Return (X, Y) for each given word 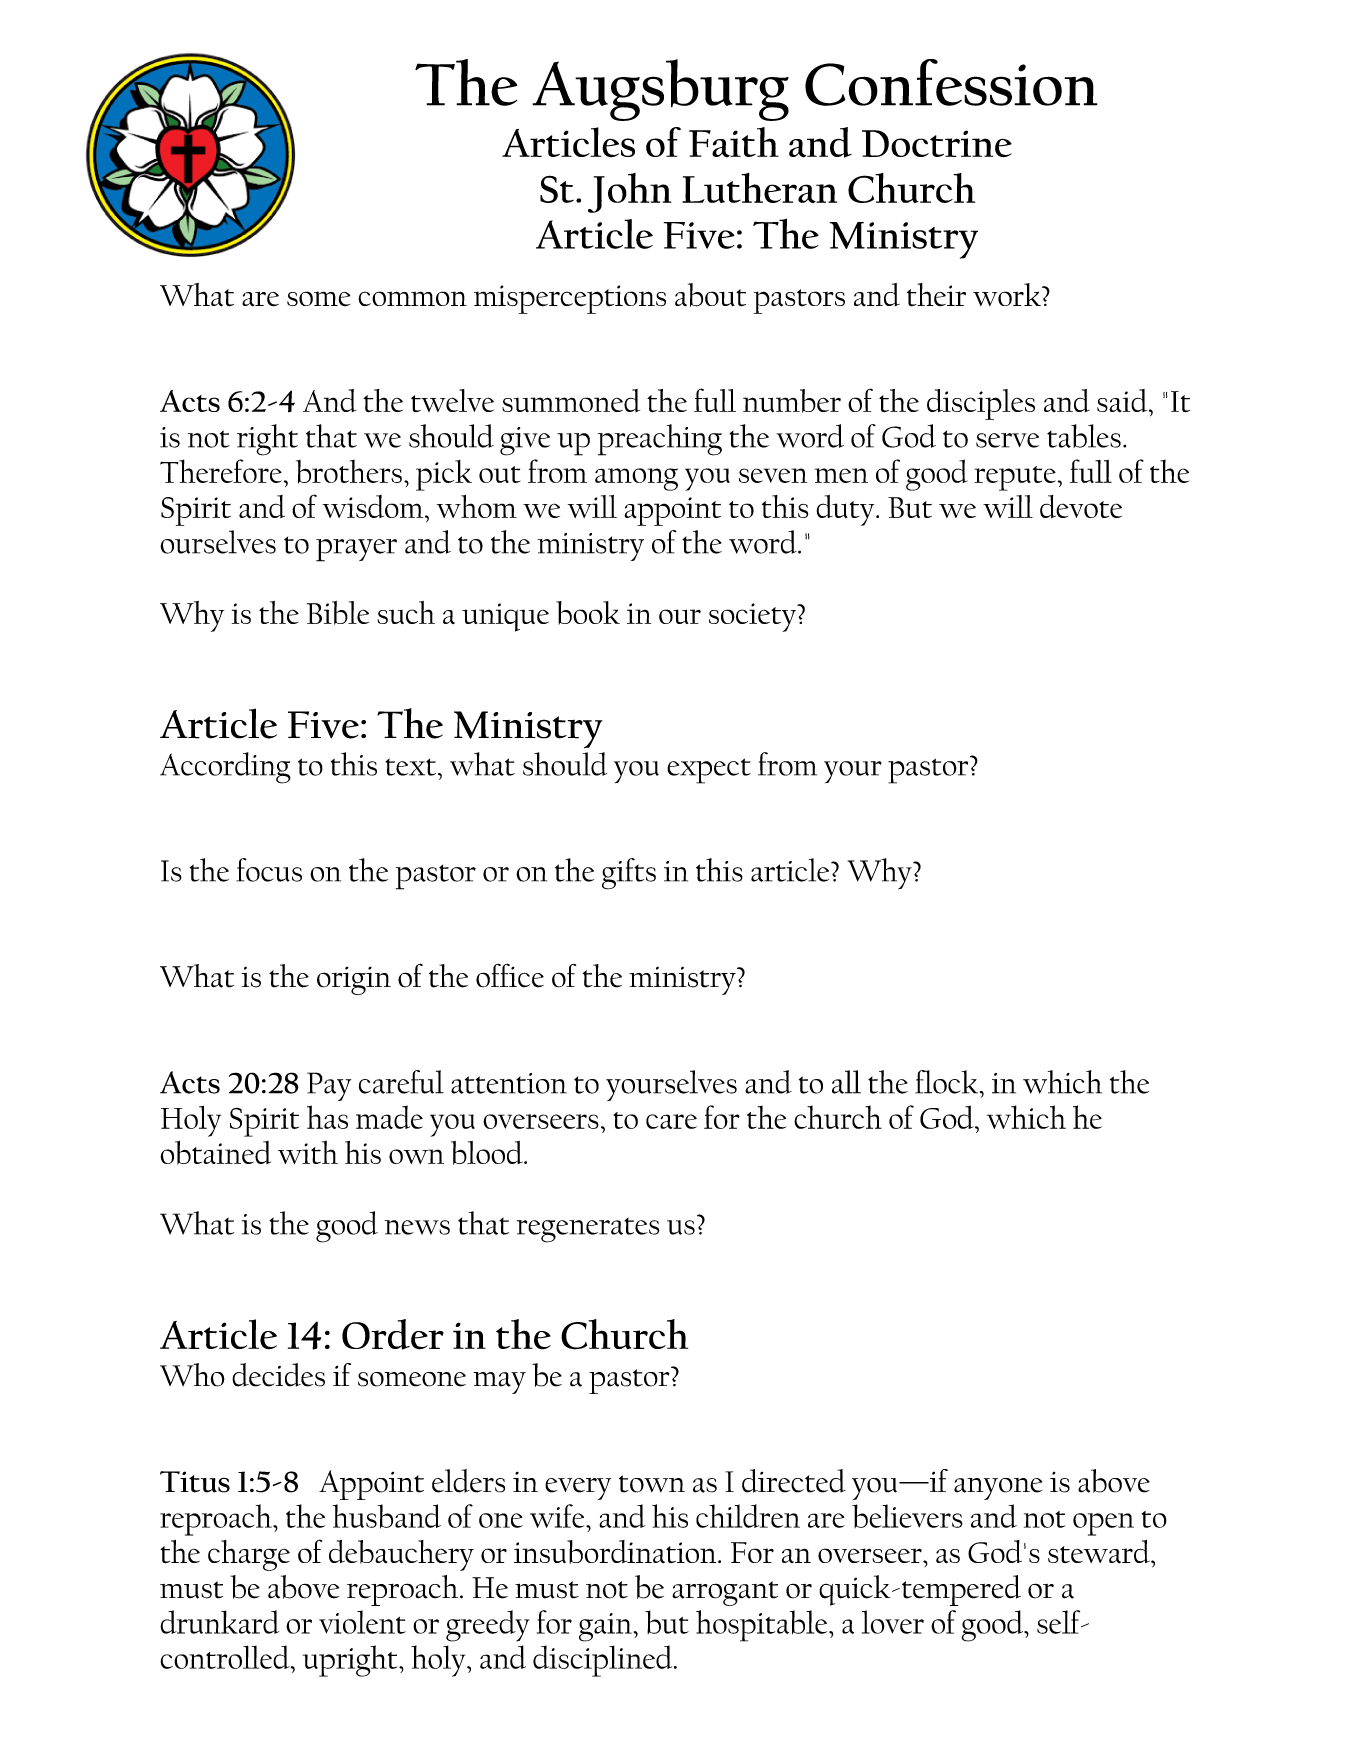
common (412, 298)
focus (269, 870)
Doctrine (937, 144)
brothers (349, 471)
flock (946, 1082)
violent (362, 1622)
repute (1015, 478)
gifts (629, 874)
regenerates (588, 1230)
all (846, 1082)
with (308, 1152)
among (636, 479)
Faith (734, 142)
